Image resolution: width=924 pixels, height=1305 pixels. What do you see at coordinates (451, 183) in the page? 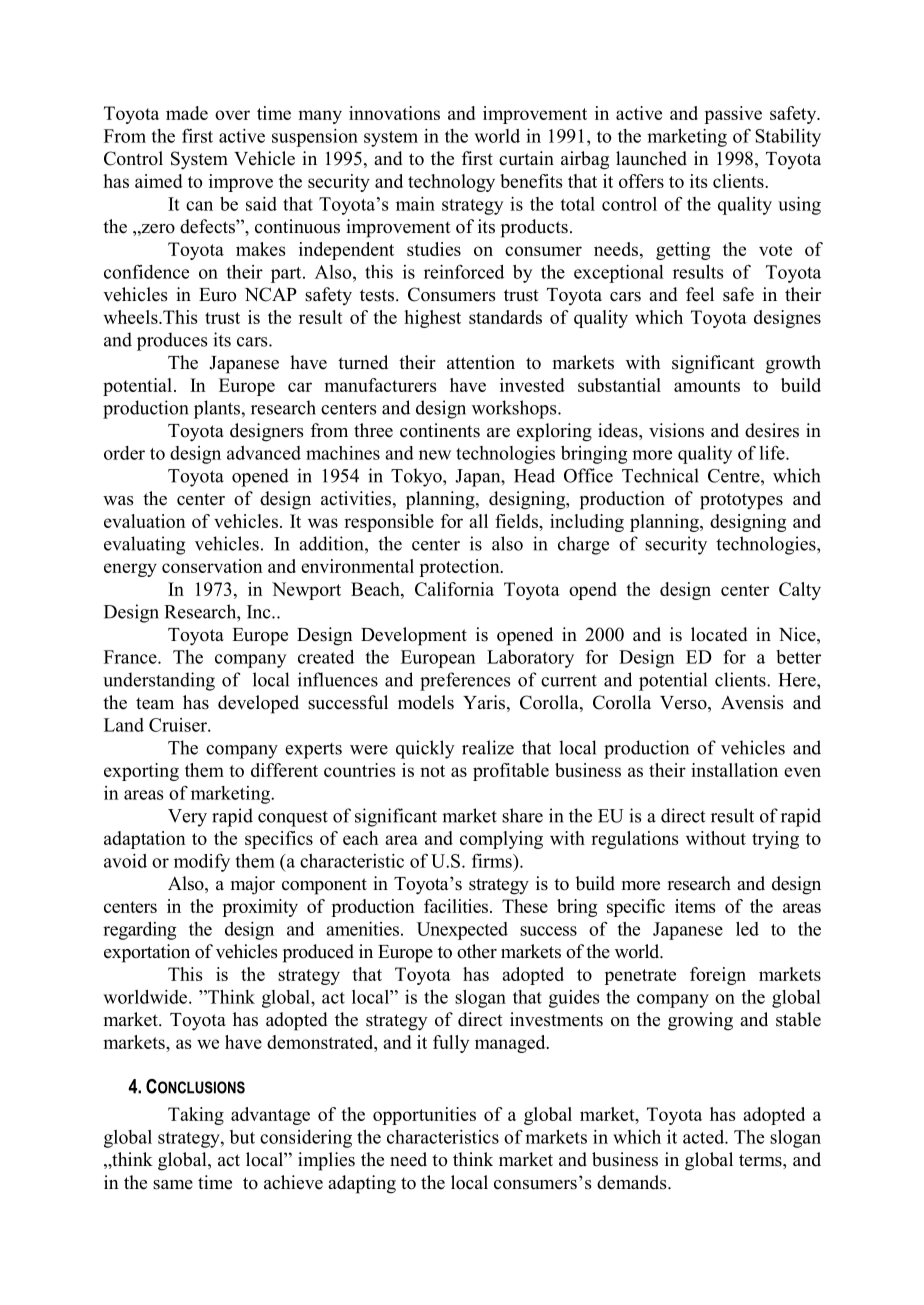
I see `technology` at bounding box center [451, 183].
